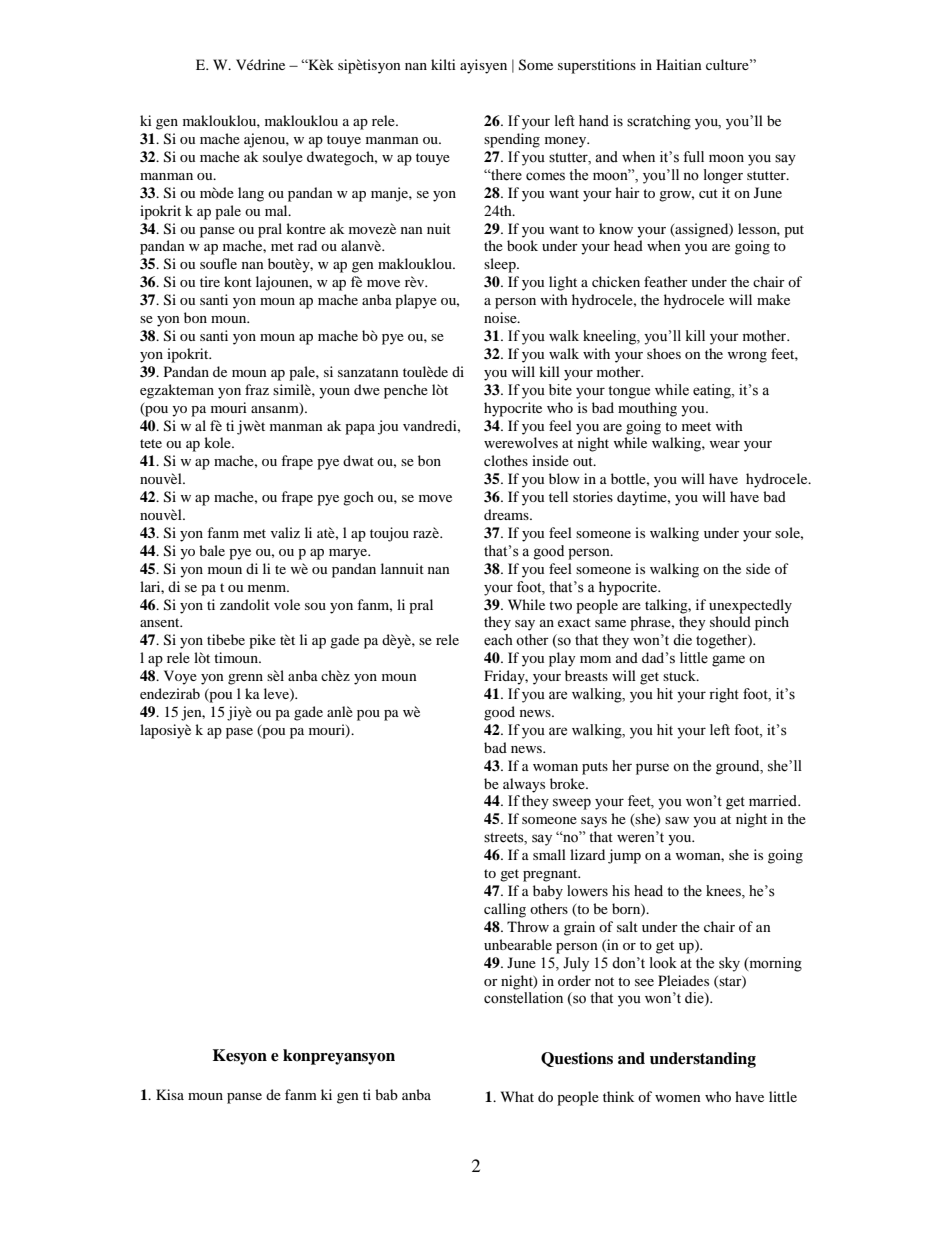  What do you see at coordinates (239, 733) in the image?
I see `pase` at bounding box center [239, 733].
